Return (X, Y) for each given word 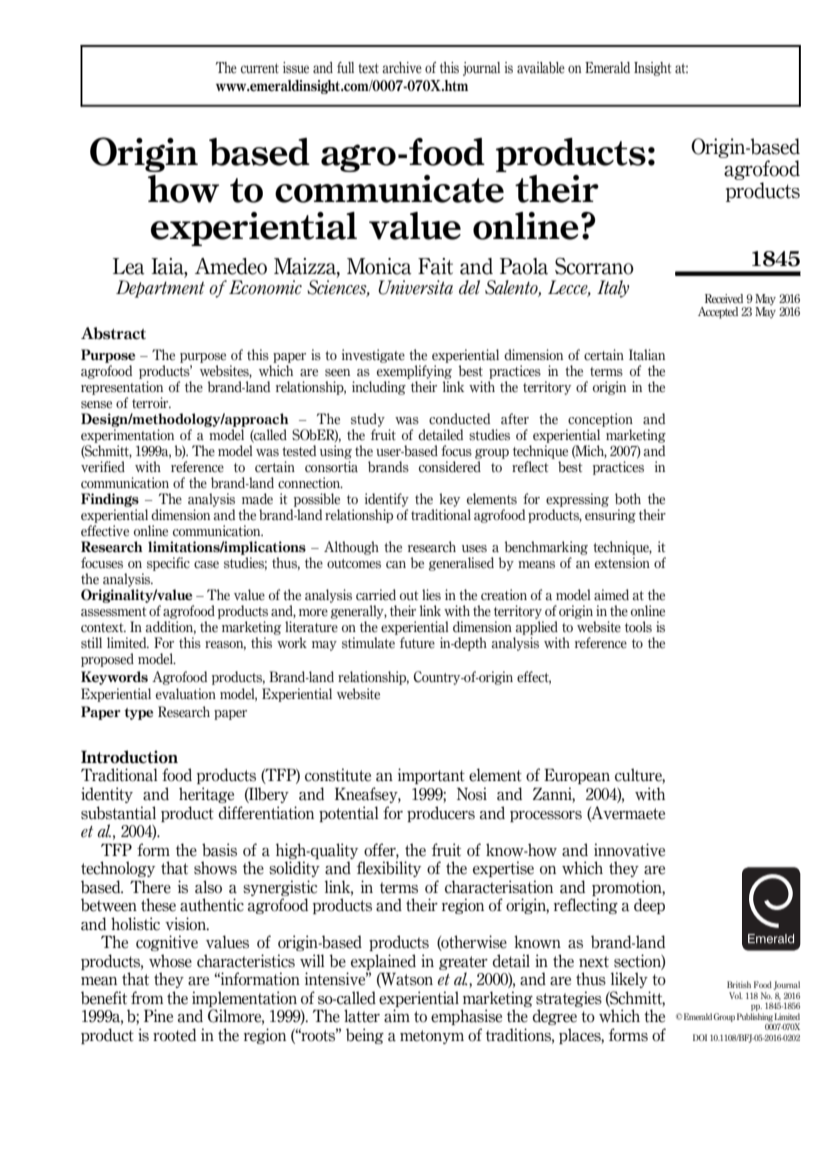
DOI (700, 1037)
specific (168, 564)
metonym (432, 1037)
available (541, 68)
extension (622, 563)
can (396, 565)
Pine (158, 1016)
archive (402, 68)
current (260, 68)
